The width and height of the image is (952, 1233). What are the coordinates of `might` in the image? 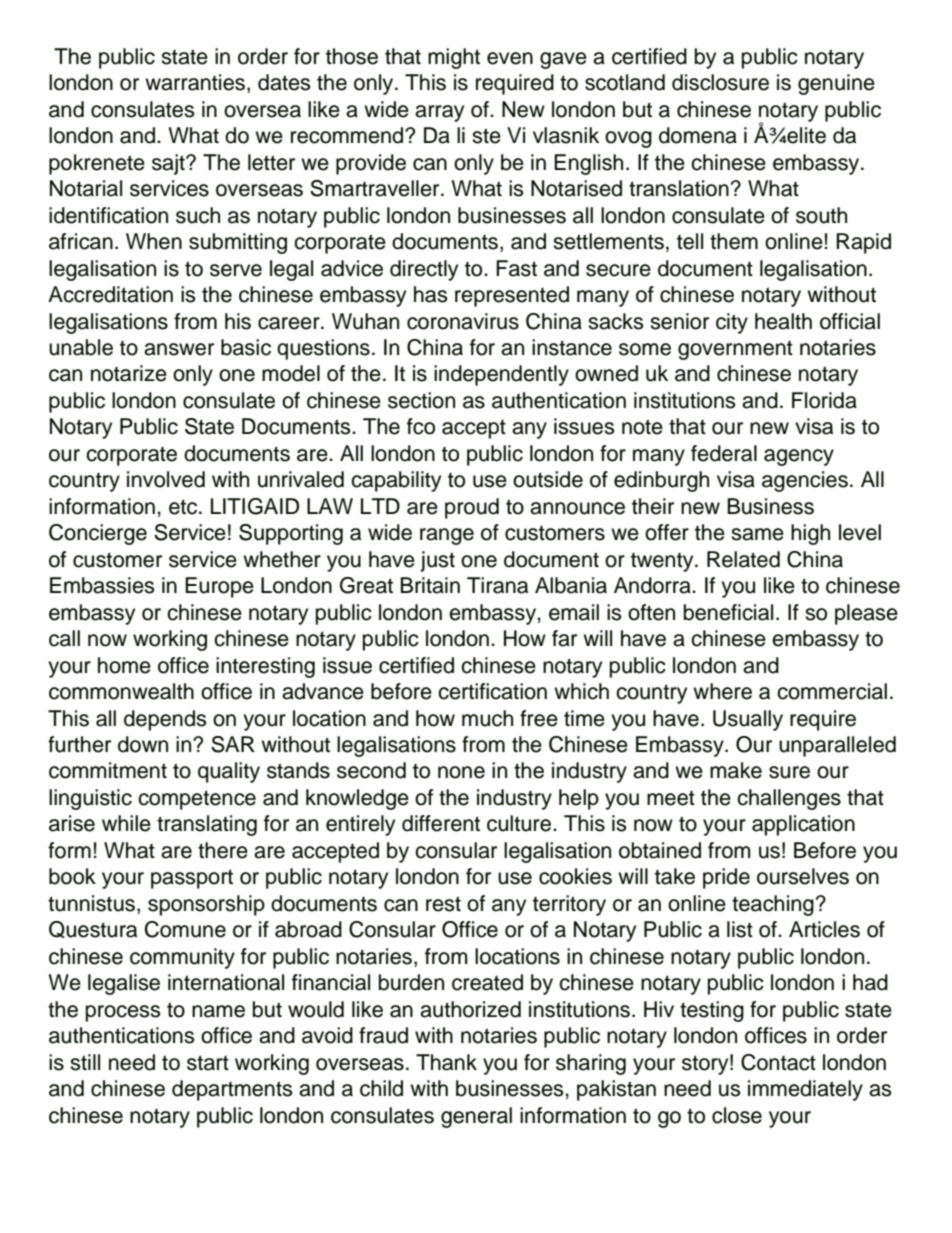 It's located at (454, 58).
